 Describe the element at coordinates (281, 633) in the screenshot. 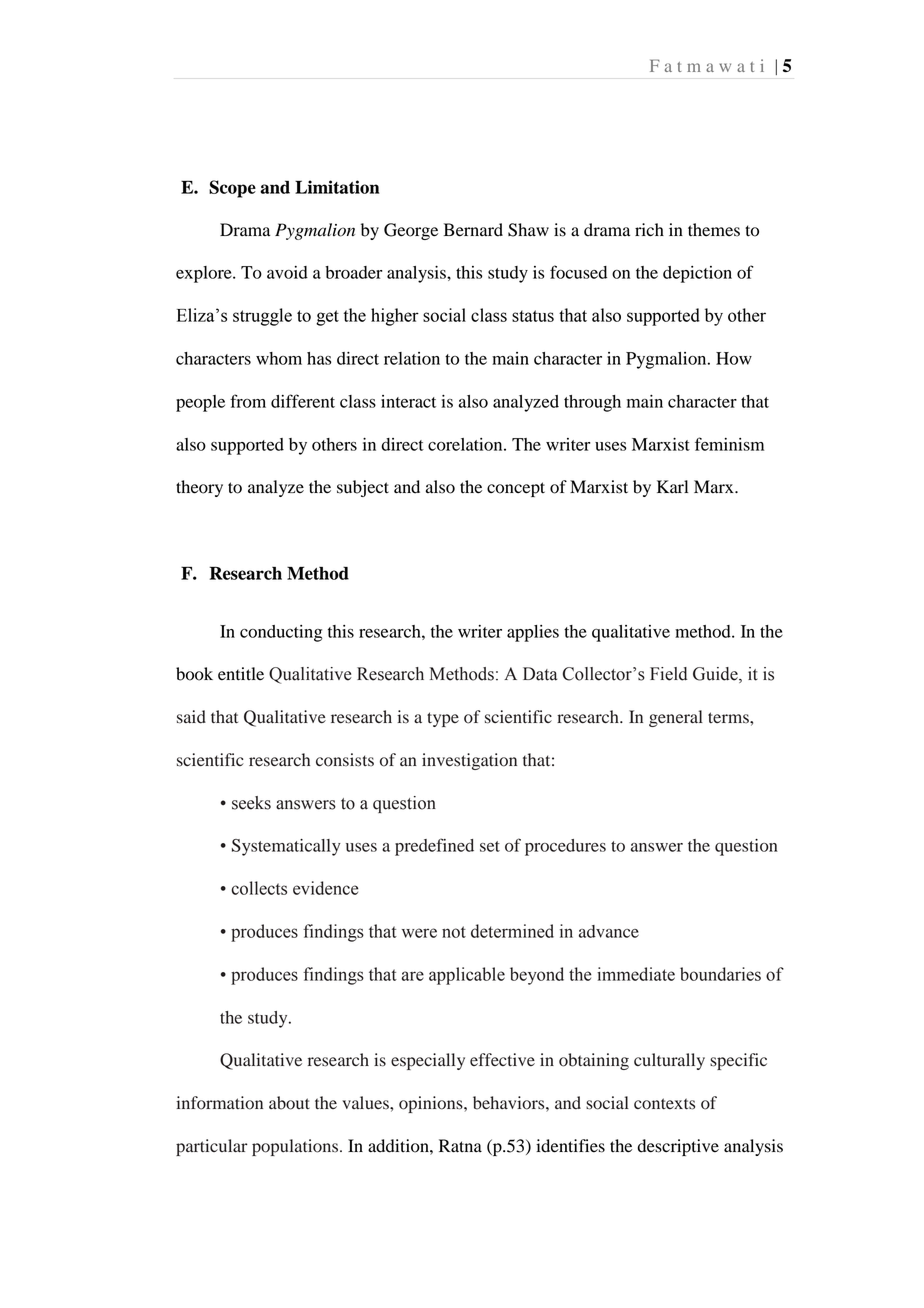

I see `conducting` at that location.
